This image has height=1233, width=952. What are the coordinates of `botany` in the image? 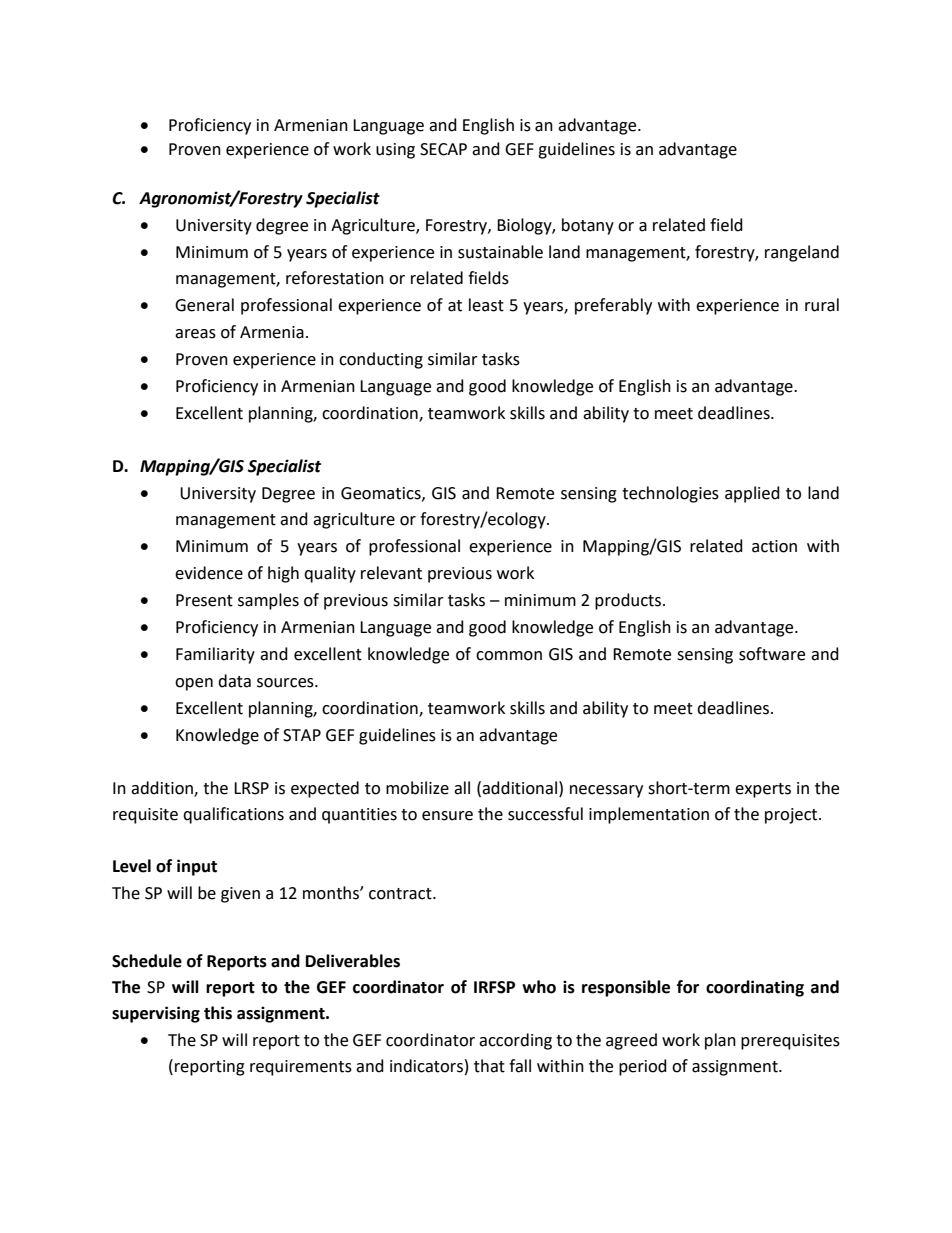 It's located at (588, 226).
